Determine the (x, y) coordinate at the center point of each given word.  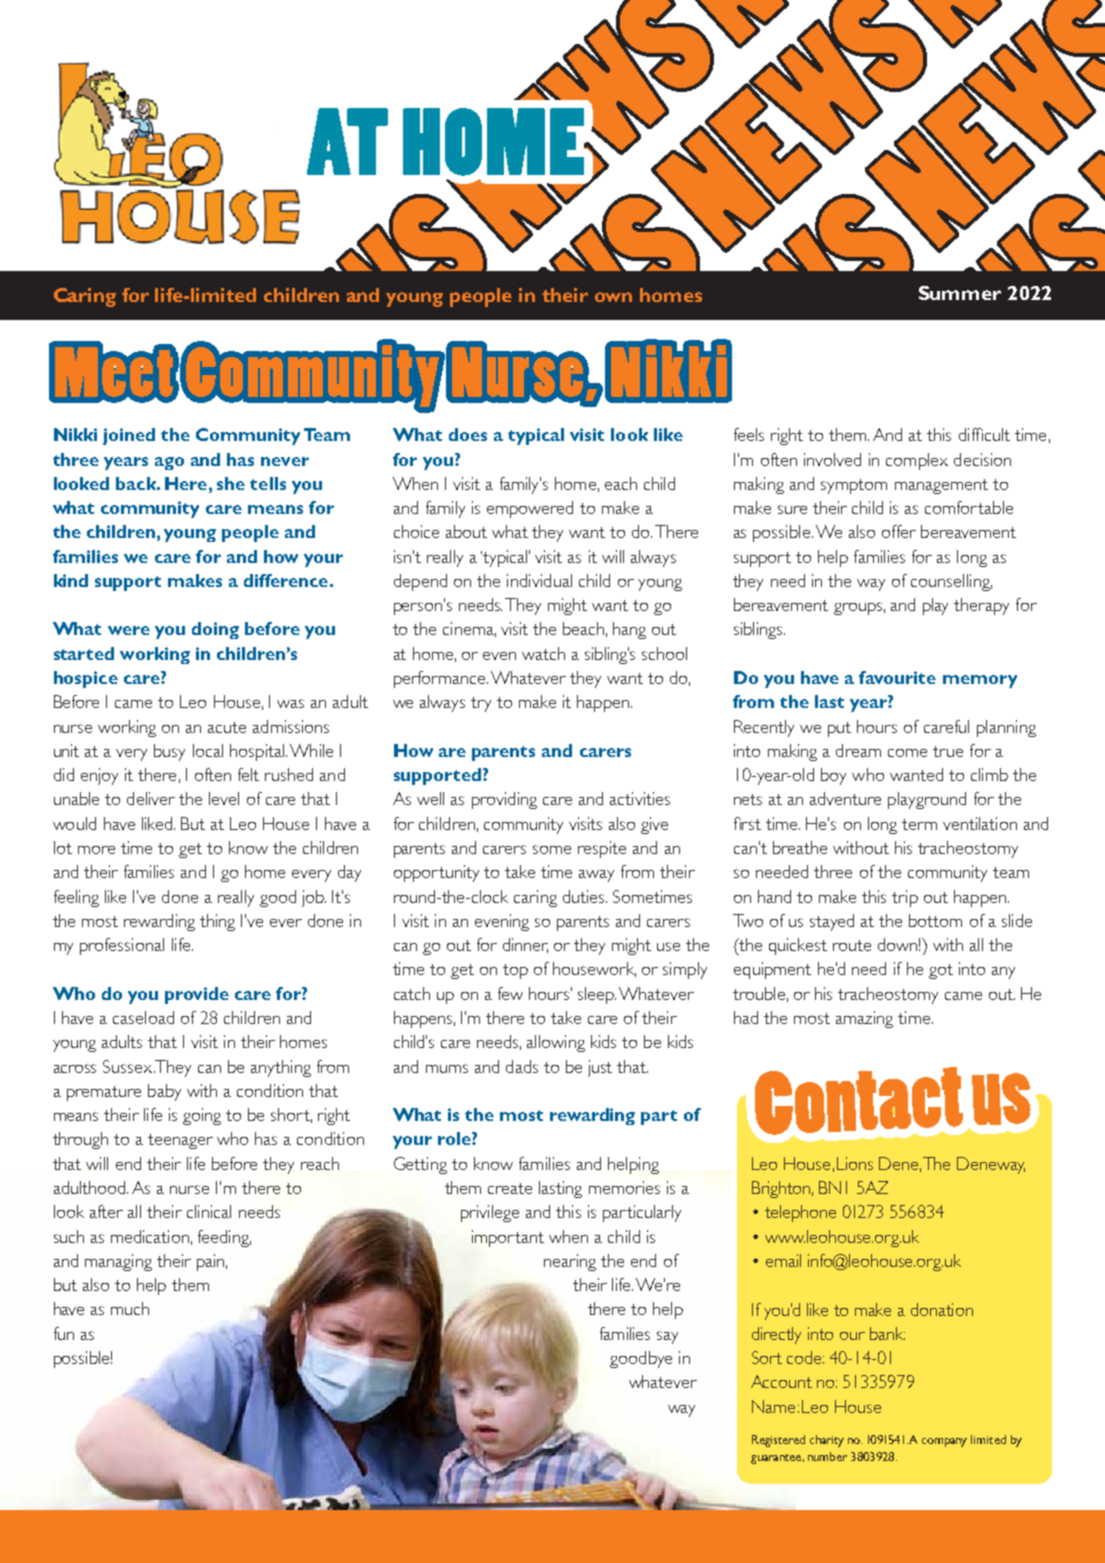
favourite (897, 677)
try (481, 704)
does (468, 434)
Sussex (127, 1066)
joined (129, 436)
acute (227, 727)
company (944, 1442)
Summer (960, 293)
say (667, 1337)
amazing (864, 1019)
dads (522, 1066)
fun (64, 1333)
